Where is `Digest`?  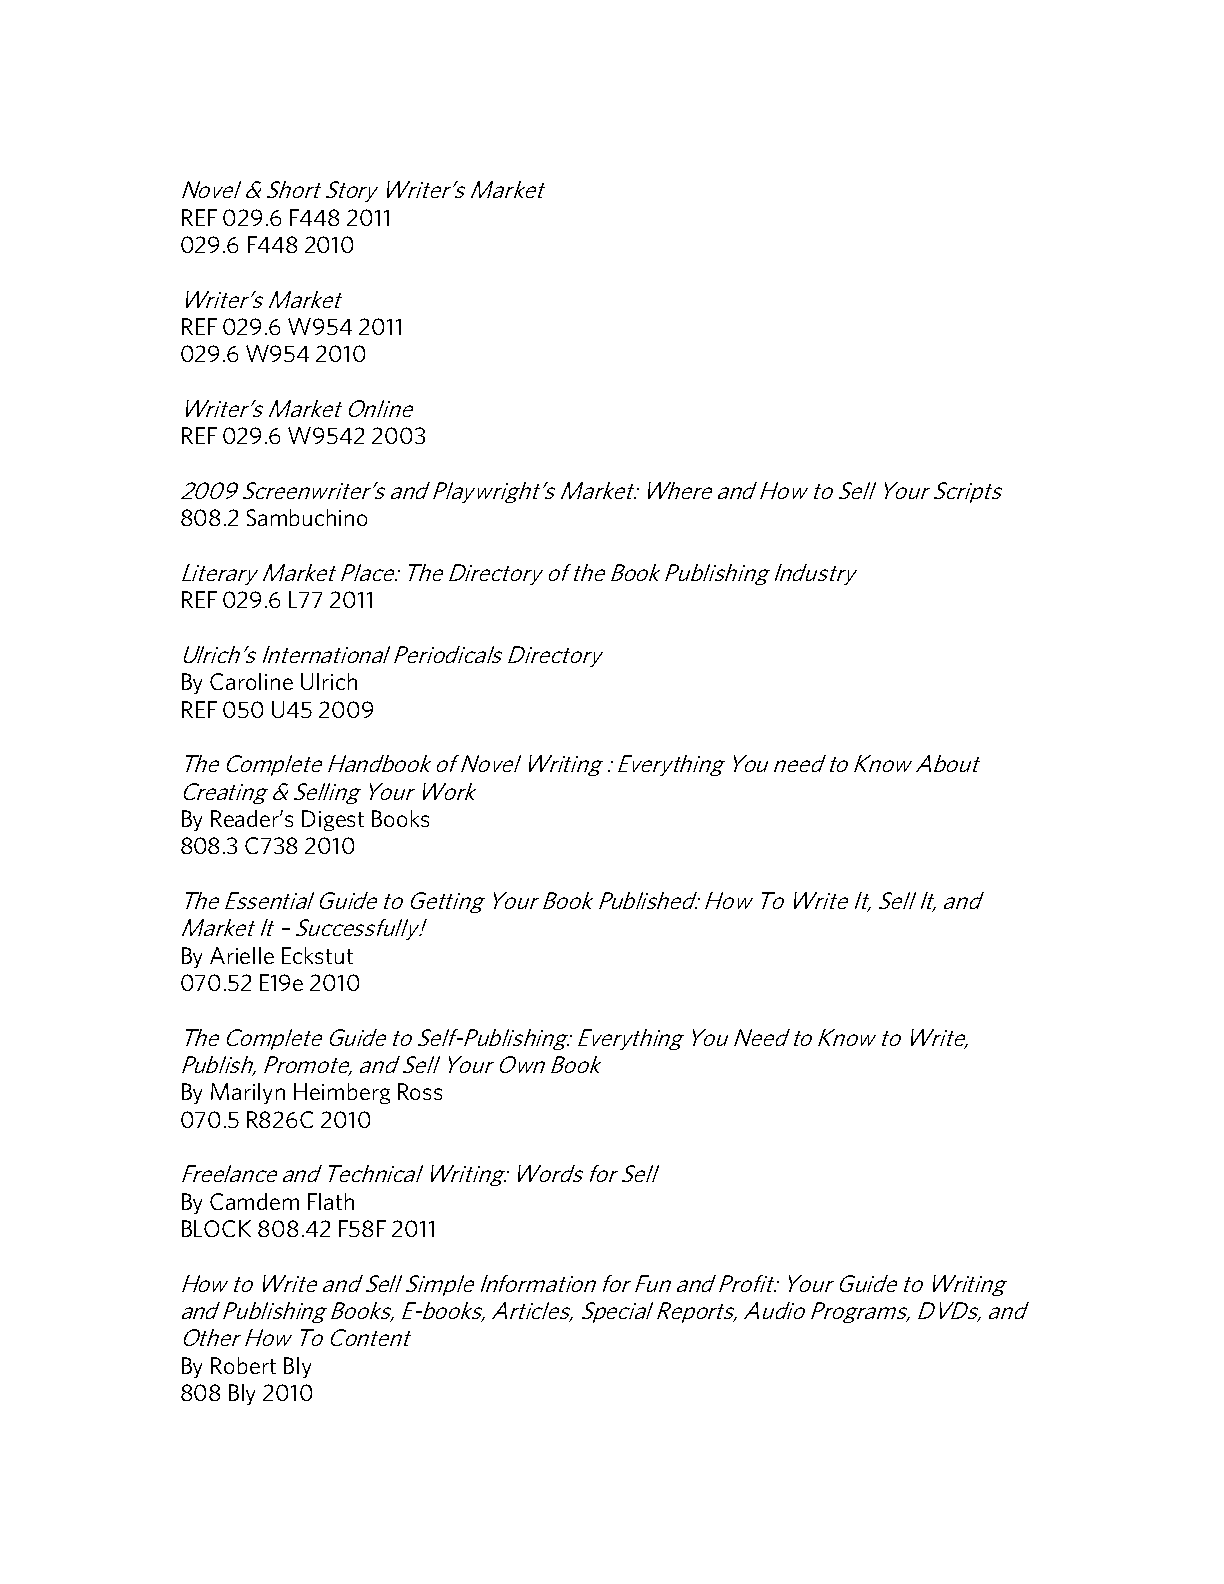
Digest is located at coordinates (333, 820).
